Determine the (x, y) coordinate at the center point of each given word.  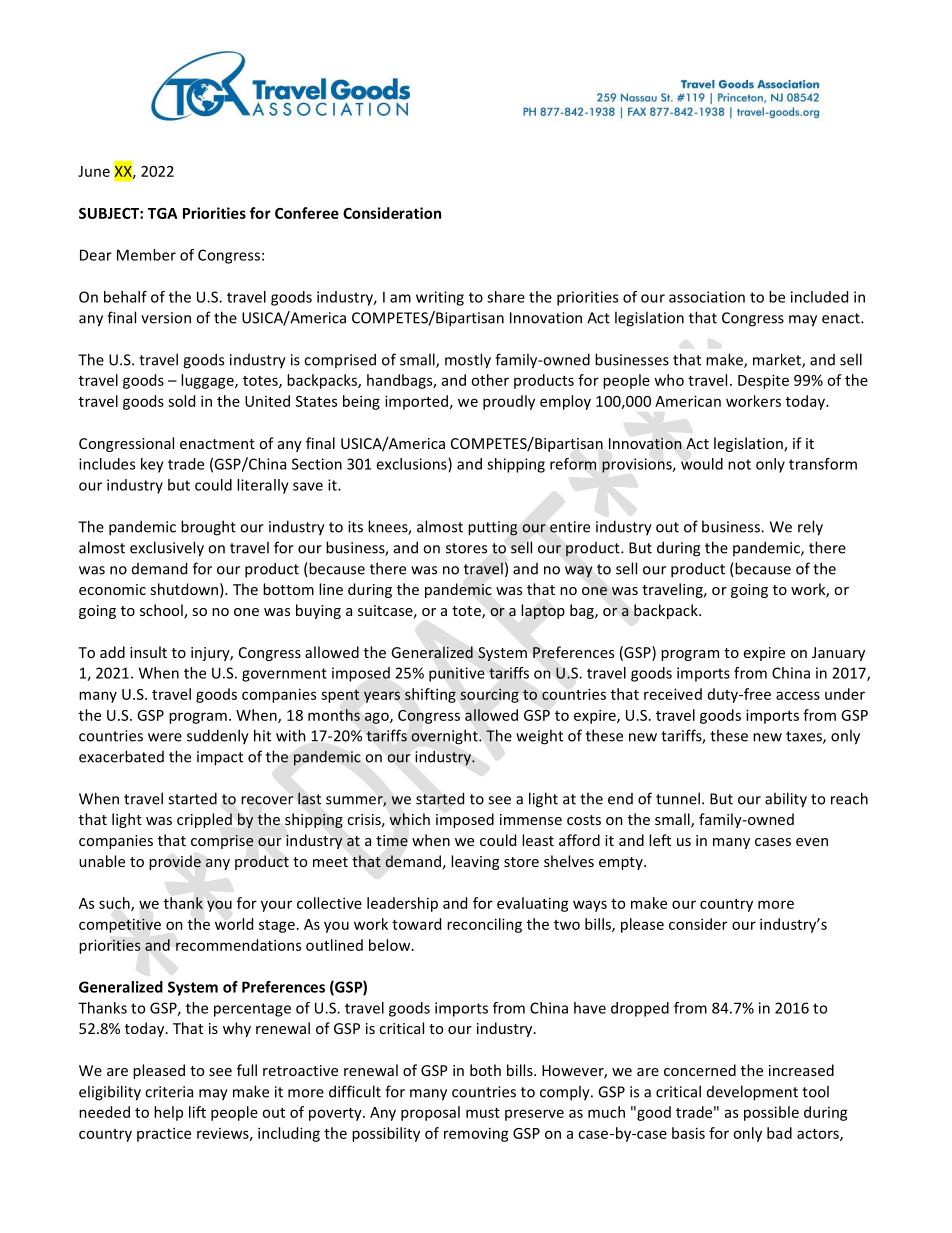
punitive (457, 674)
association (707, 297)
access (798, 695)
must (483, 1113)
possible (771, 1113)
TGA (163, 213)
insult (148, 652)
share (506, 297)
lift (197, 1112)
